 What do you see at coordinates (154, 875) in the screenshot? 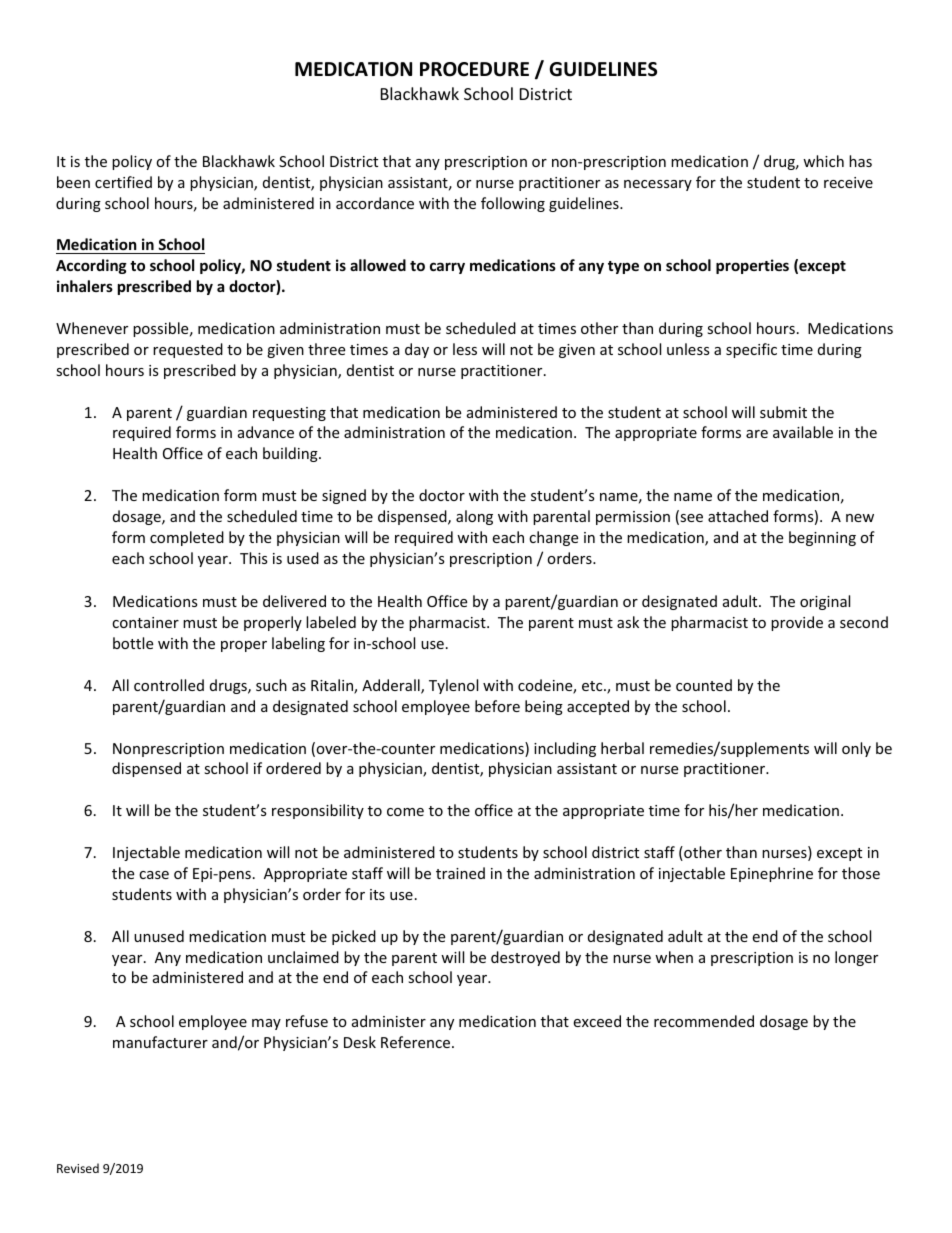
I see `case` at bounding box center [154, 875].
